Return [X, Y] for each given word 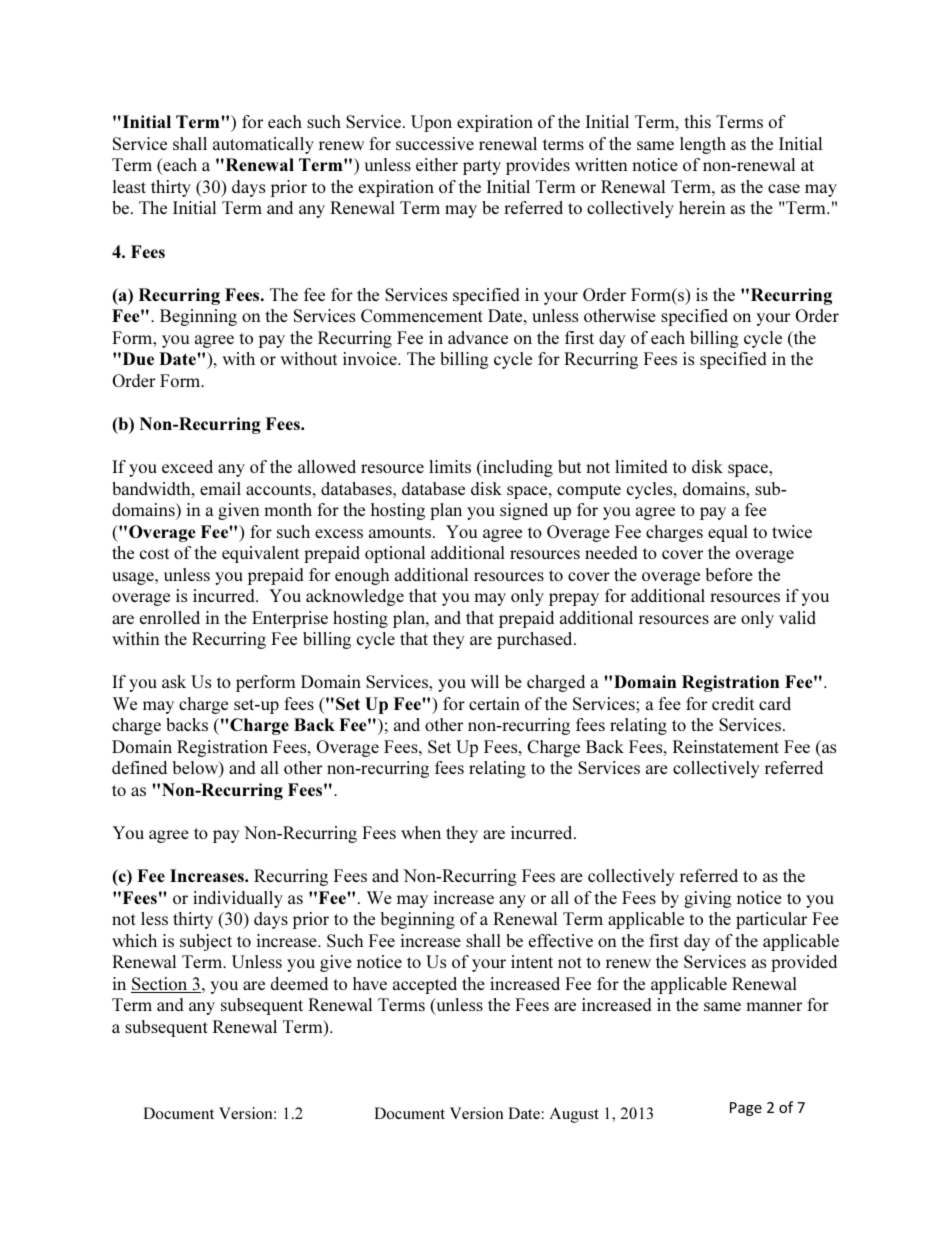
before [729, 574]
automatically [263, 145]
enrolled [170, 617]
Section [160, 985]
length [703, 145]
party [482, 167]
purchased [536, 640]
